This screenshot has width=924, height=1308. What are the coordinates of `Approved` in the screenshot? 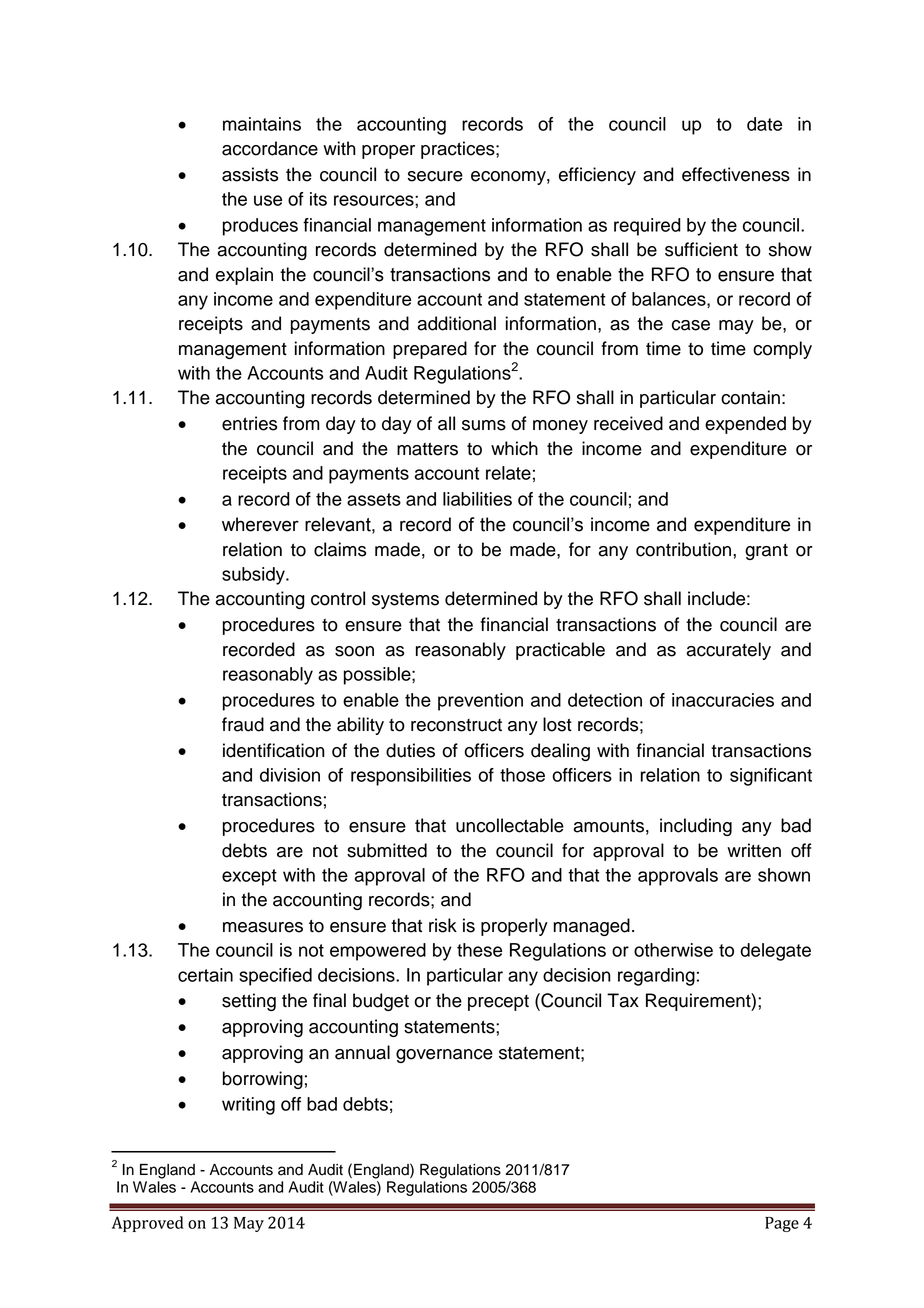 It's located at (148, 1224).
